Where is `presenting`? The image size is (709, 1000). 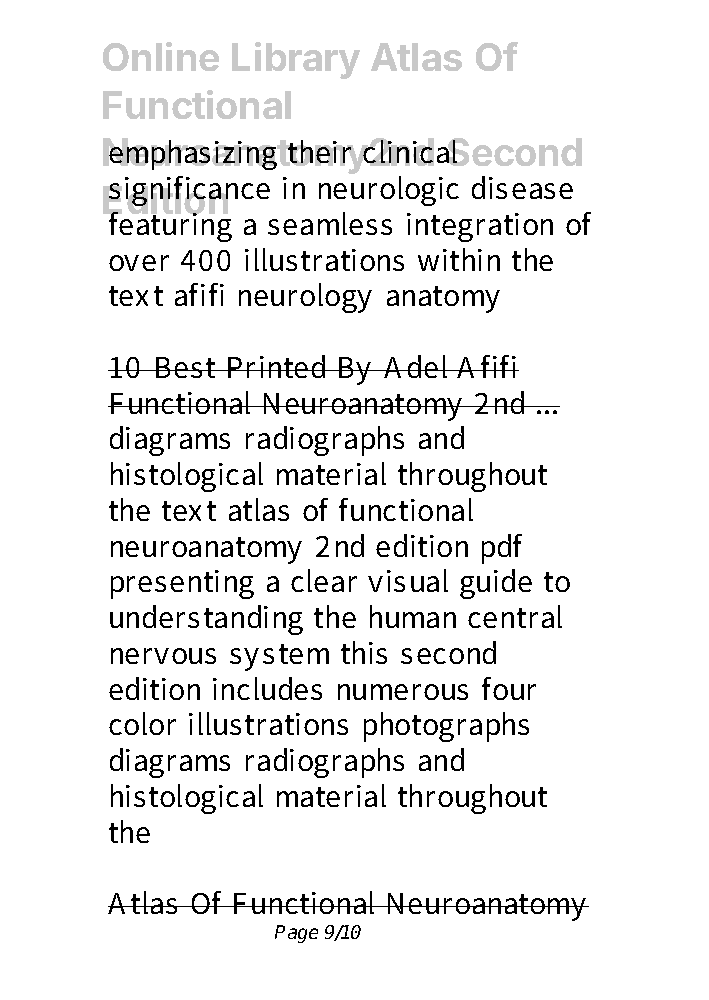 presenting is located at coordinates (182, 584).
